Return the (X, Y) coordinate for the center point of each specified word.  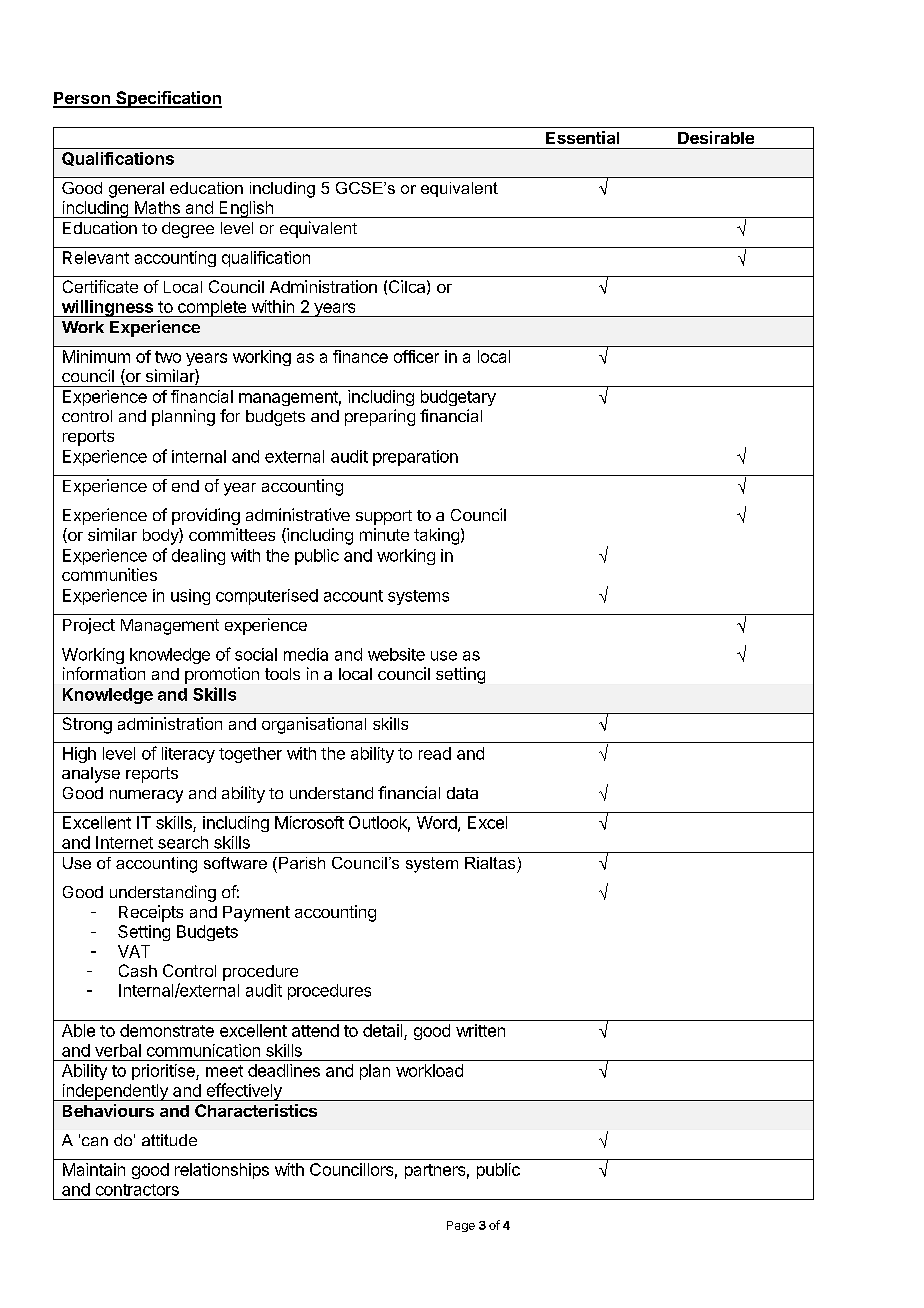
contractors (137, 1190)
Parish (302, 863)
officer (416, 356)
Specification (168, 99)
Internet (124, 842)
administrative (298, 514)
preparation (415, 458)
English (246, 209)
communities (109, 574)
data (462, 793)
